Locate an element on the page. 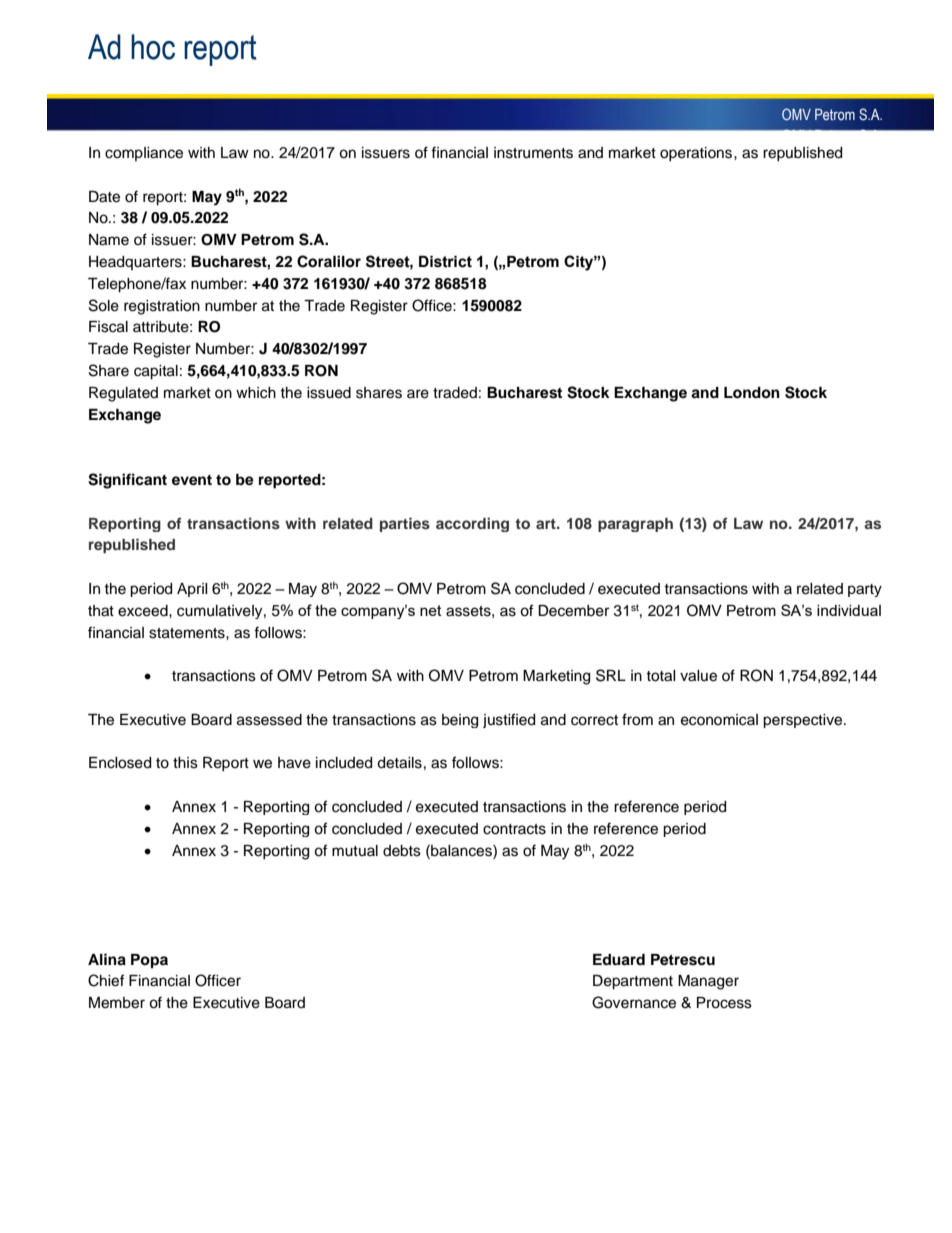  instruments is located at coordinates (533, 153).
